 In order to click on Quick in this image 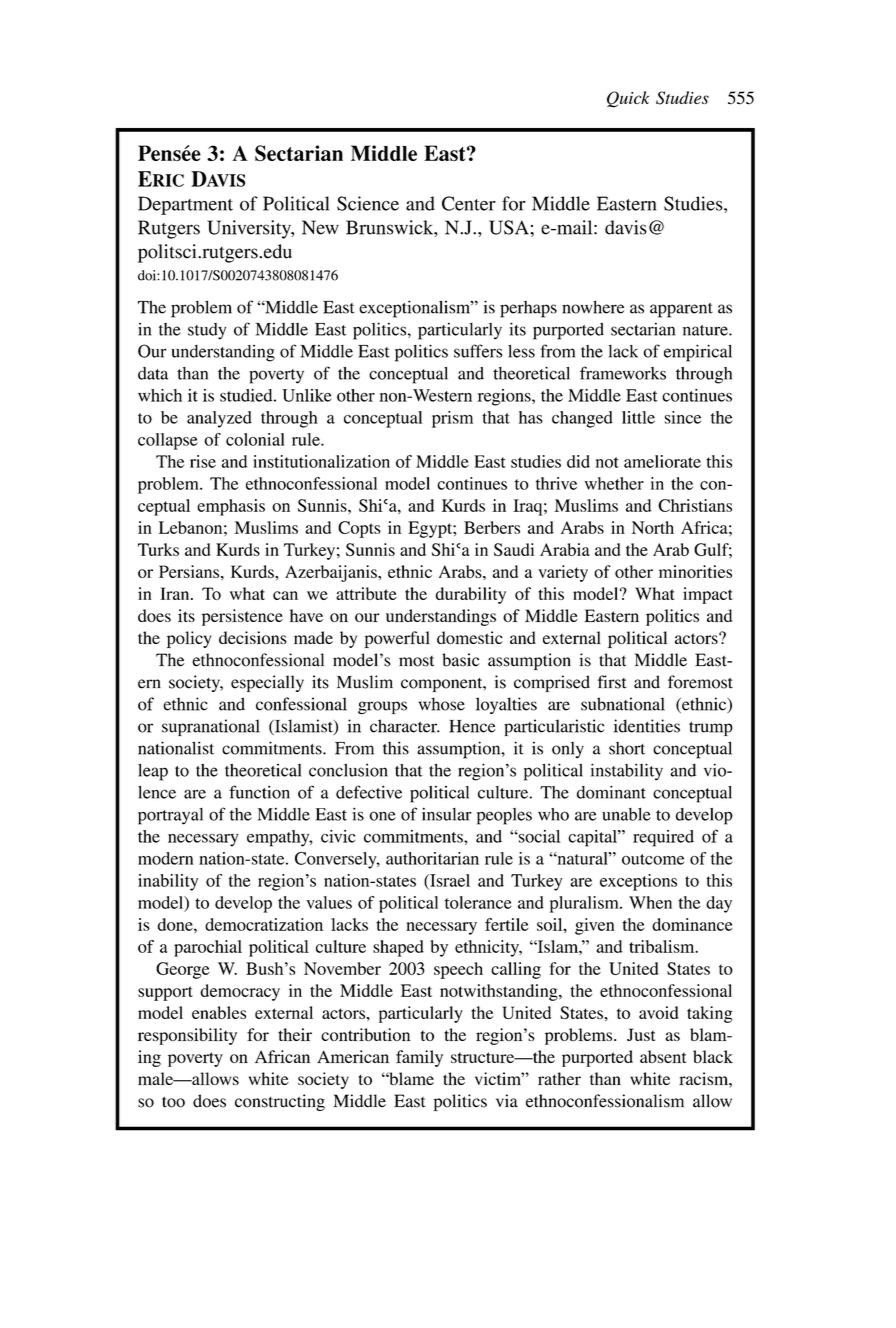, I will do `click(628, 99)`.
